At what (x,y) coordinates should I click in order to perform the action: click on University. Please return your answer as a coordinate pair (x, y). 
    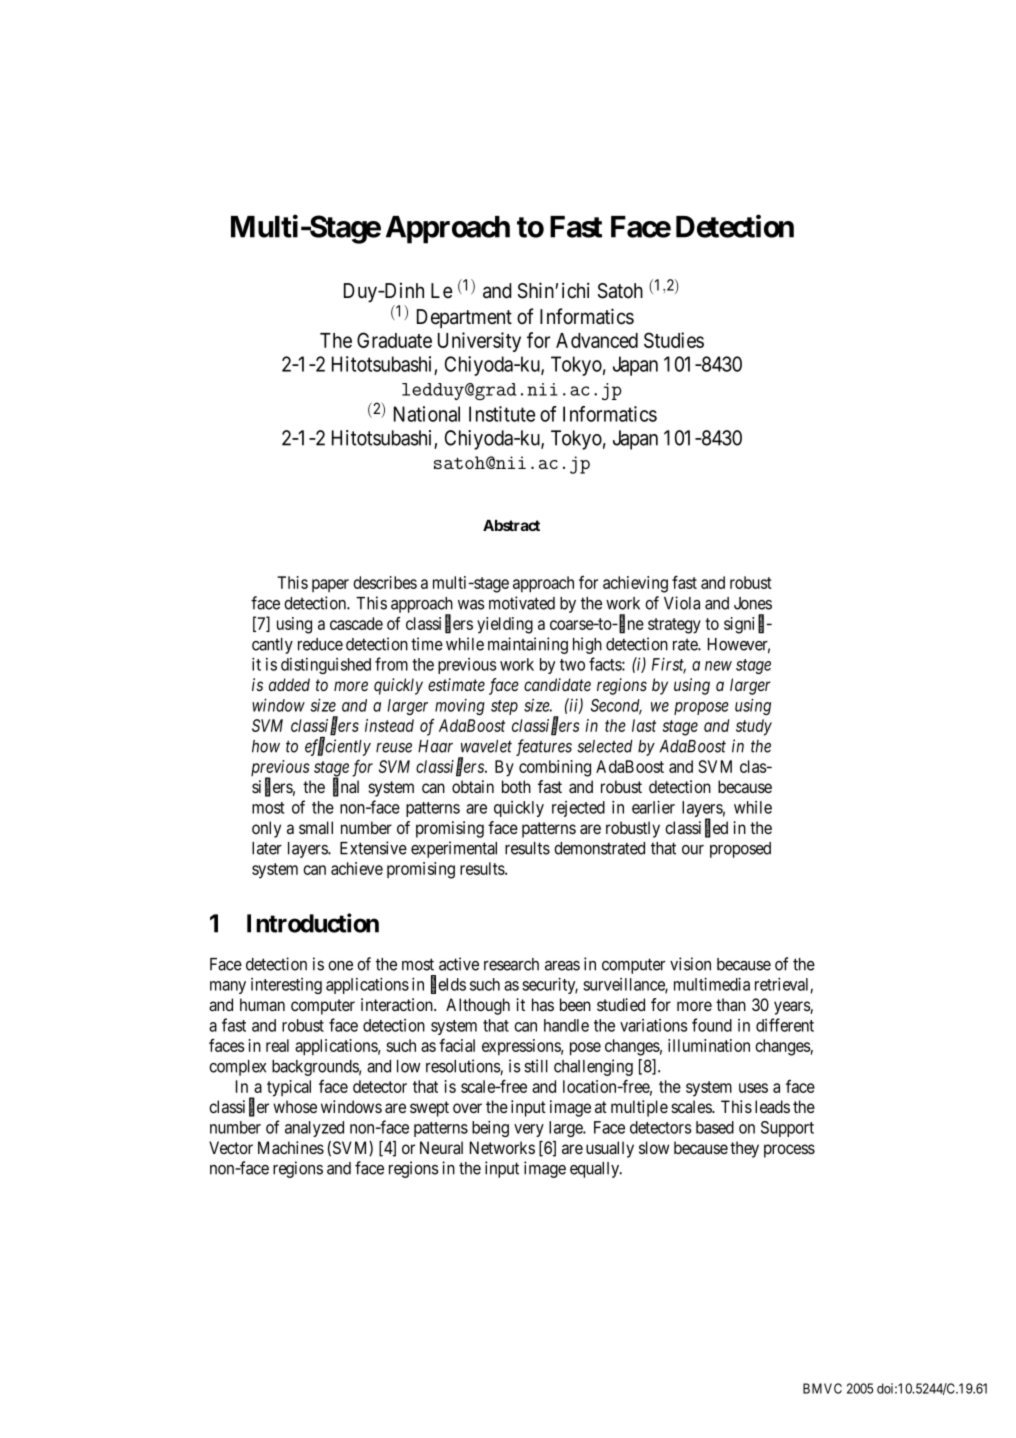
    Looking at the image, I should click on (479, 342).
